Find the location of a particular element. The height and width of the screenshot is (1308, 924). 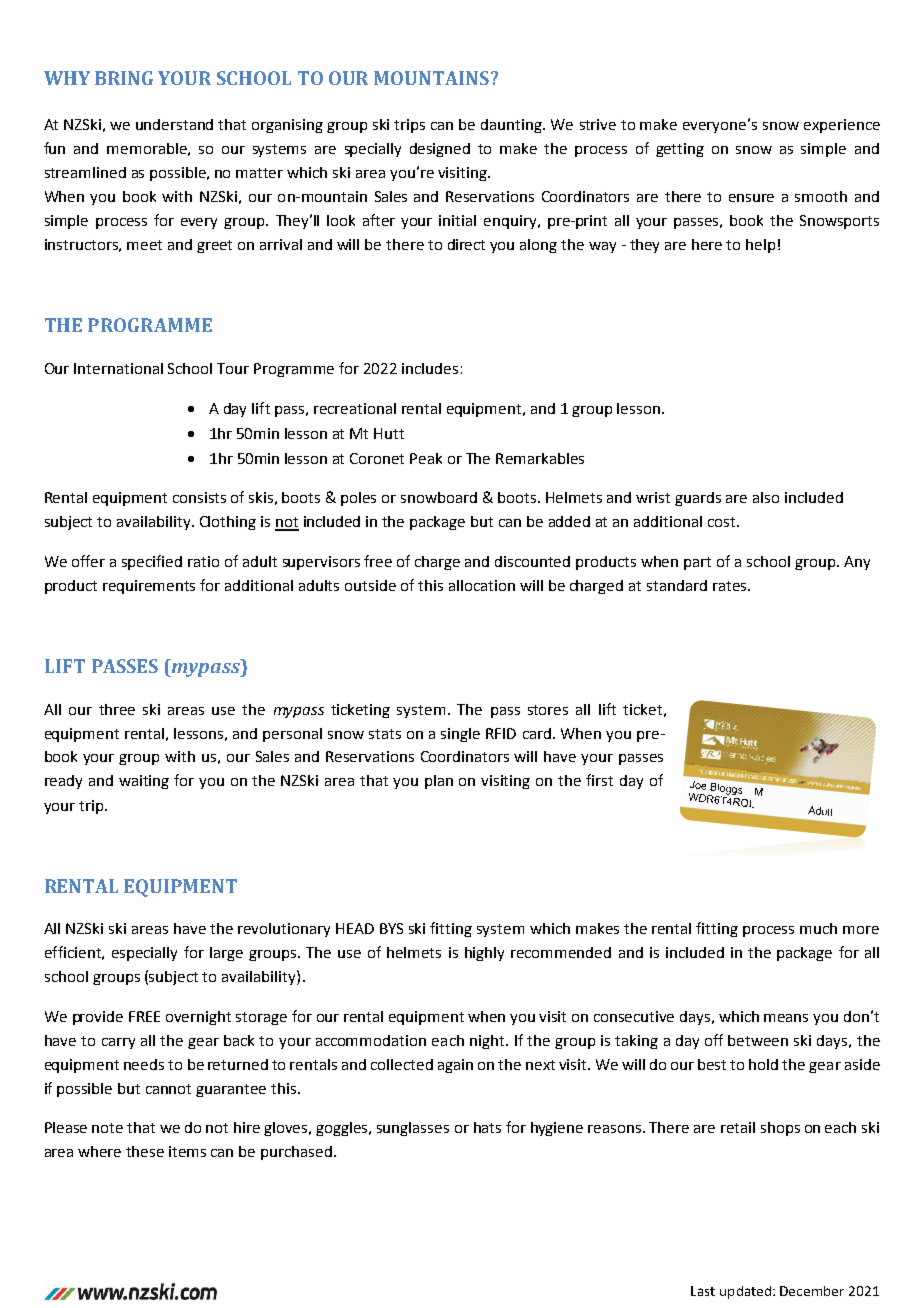

three is located at coordinates (117, 709).
